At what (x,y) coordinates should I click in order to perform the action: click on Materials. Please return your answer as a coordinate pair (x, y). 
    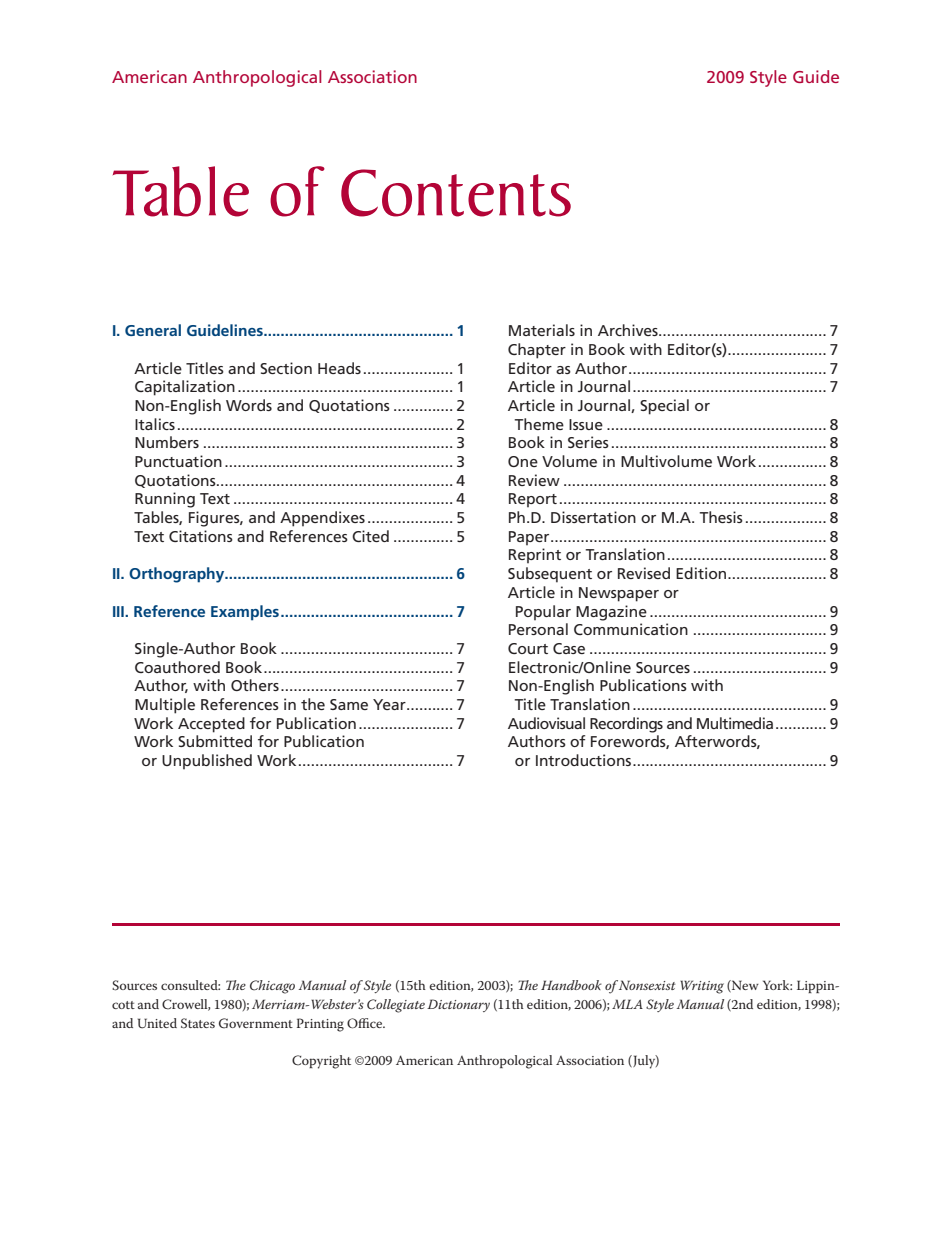
    Looking at the image, I should click on (542, 330).
